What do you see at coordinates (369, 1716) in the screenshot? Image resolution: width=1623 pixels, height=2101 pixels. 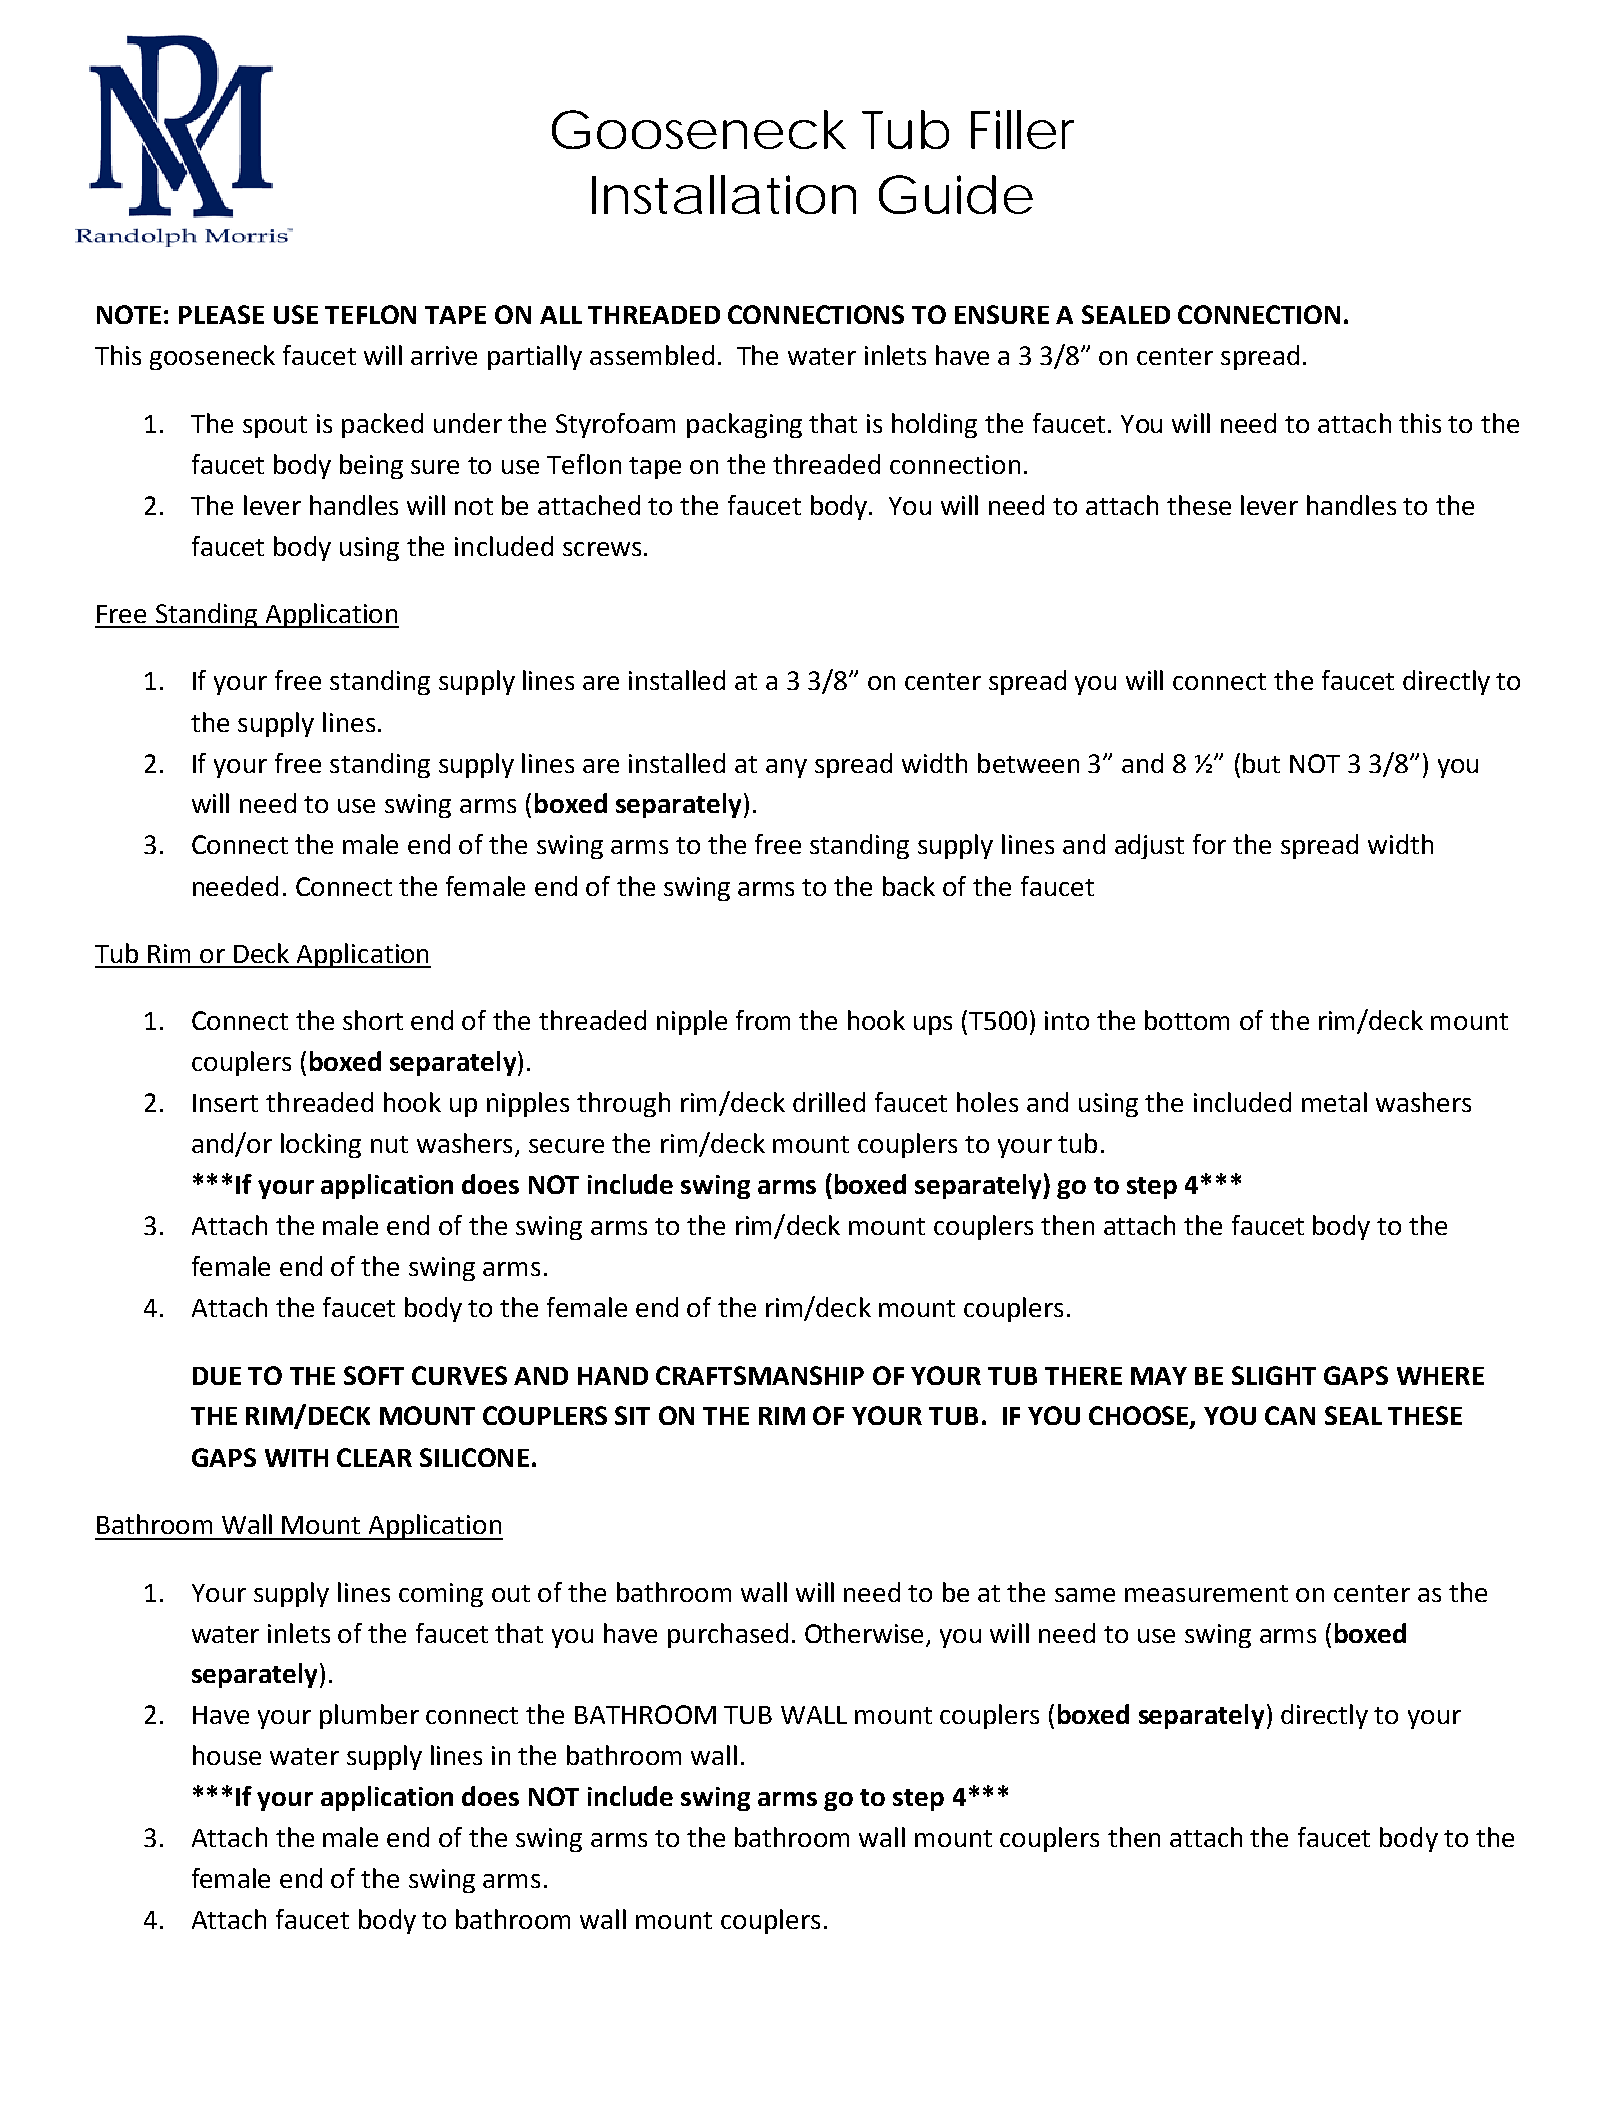 I see `plumber` at bounding box center [369, 1716].
